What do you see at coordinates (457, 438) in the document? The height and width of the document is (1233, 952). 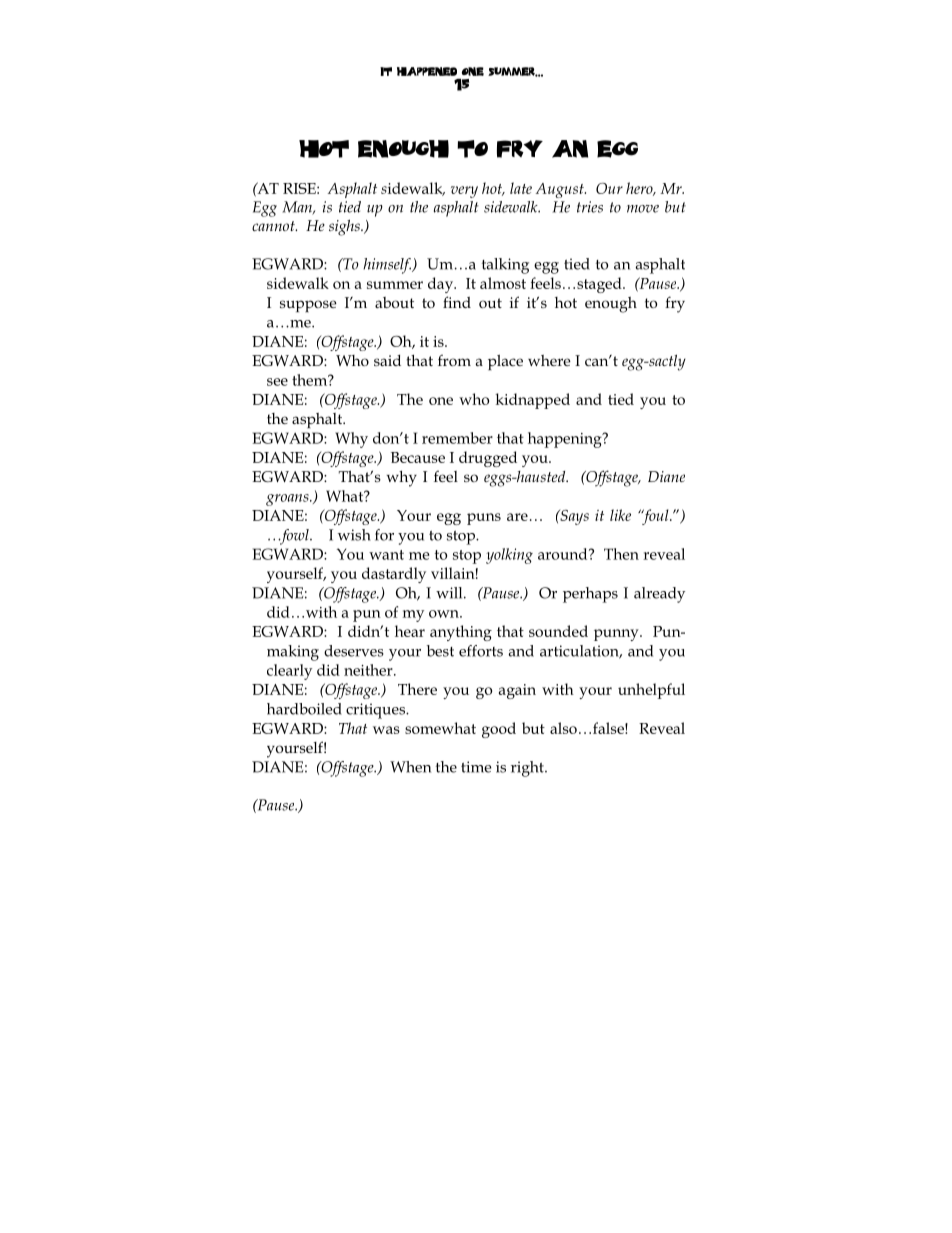 I see `remember` at bounding box center [457, 438].
